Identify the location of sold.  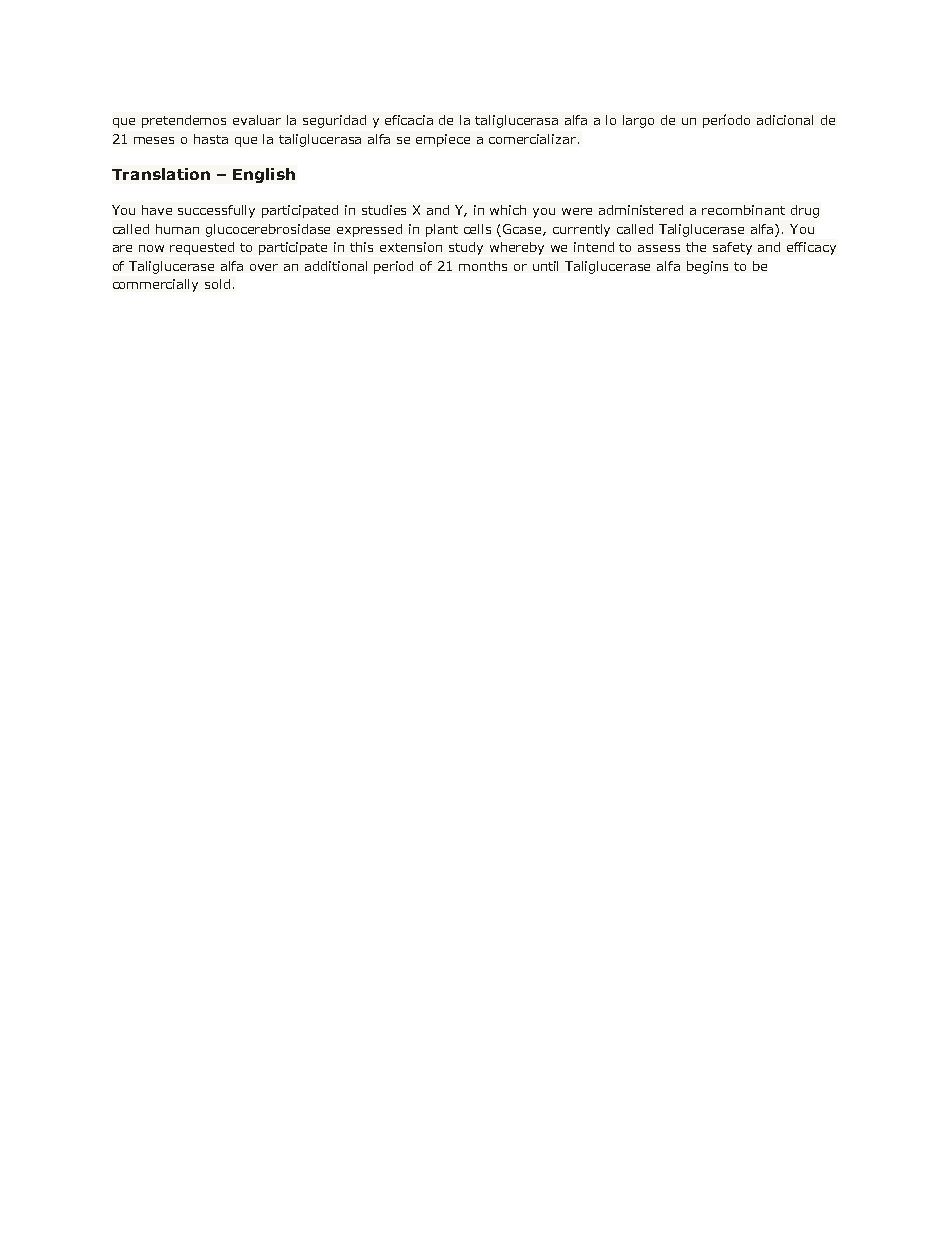
(217, 284).
